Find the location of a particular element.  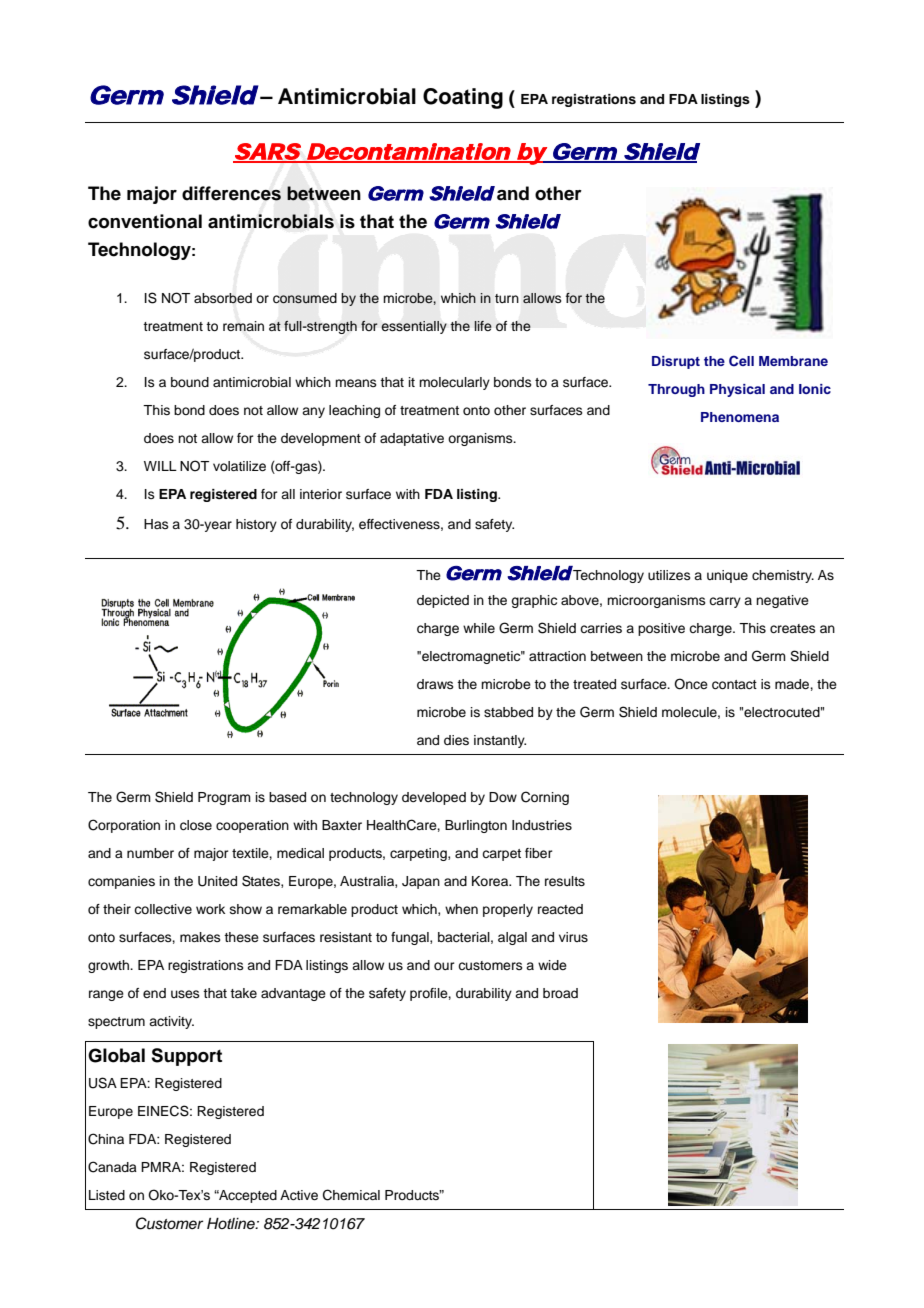

Coating is located at coordinates (463, 98).
